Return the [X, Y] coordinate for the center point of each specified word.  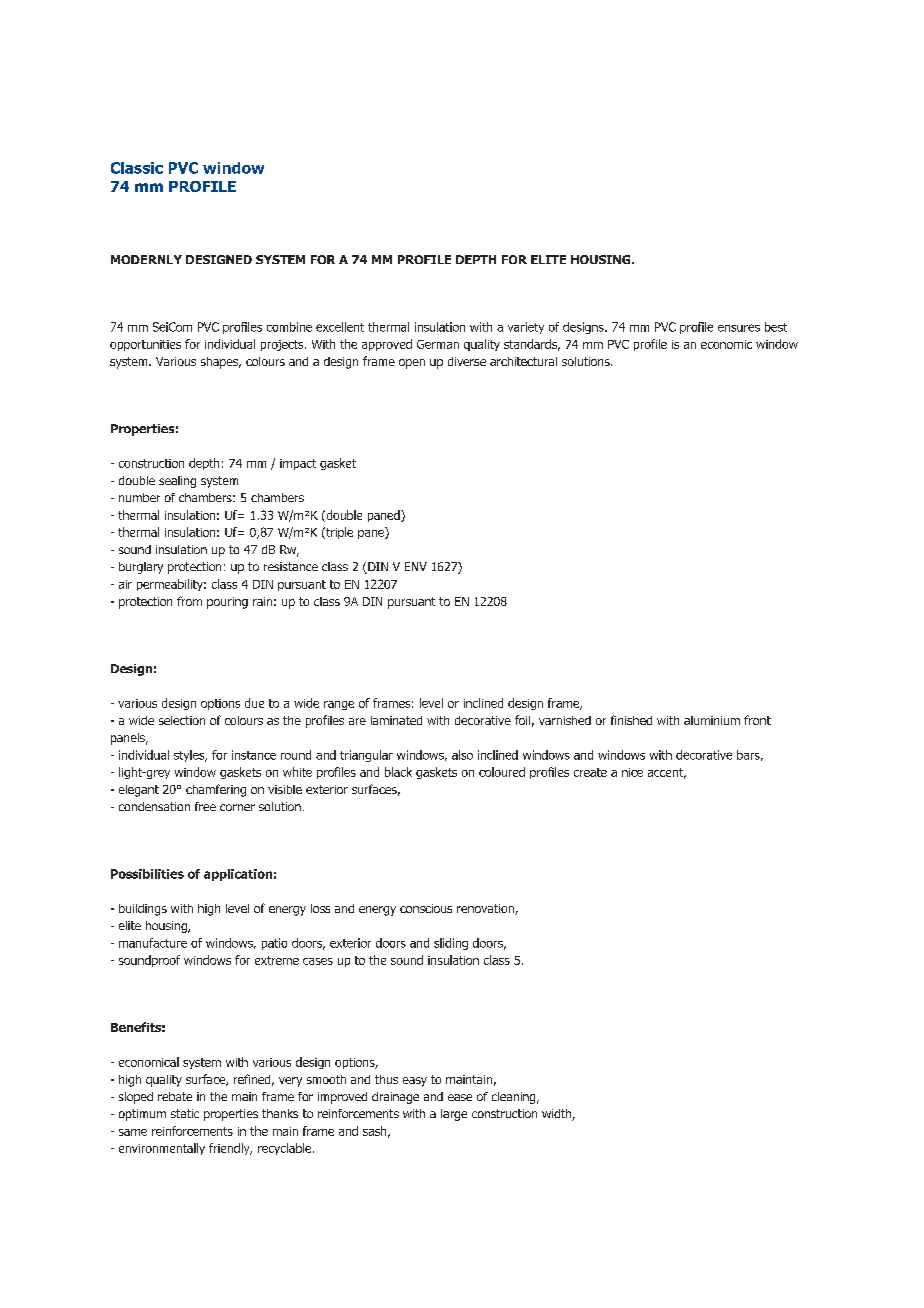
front [757, 720]
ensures [739, 328]
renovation [486, 909]
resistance [291, 566]
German [438, 344]
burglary [141, 568]
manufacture [153, 943]
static [185, 1113]
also [462, 755]
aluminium [712, 720]
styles [190, 756]
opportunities [145, 345]
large [454, 1115]
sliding [451, 944]
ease [460, 1097]
